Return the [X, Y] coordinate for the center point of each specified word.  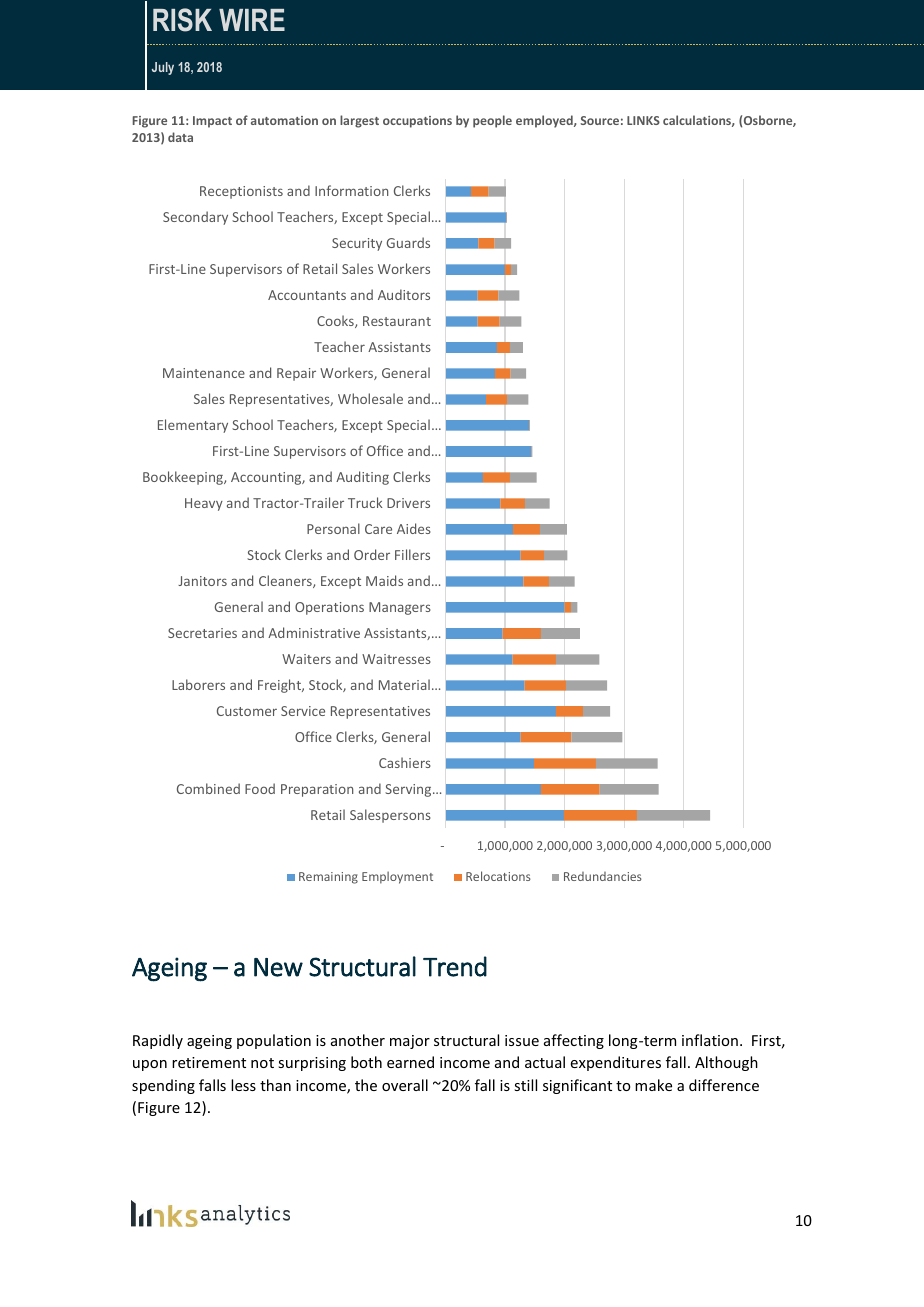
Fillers [412, 554]
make [653, 1085]
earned [410, 1062]
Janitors [202, 581]
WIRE [252, 20]
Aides [414, 528]
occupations [417, 122]
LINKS [643, 120]
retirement [209, 1062]
